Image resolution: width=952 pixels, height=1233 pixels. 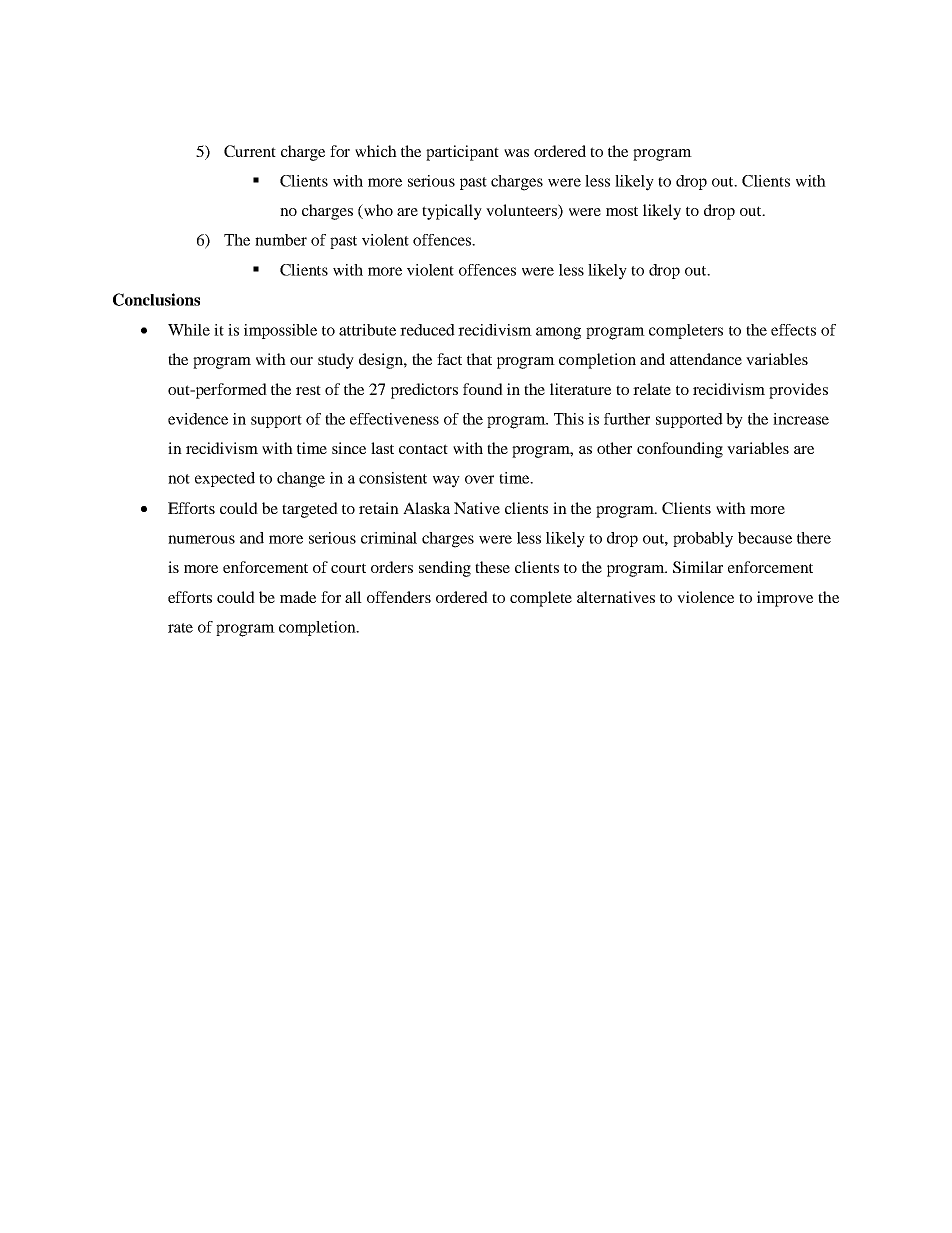 I want to click on reduced, so click(x=427, y=330).
